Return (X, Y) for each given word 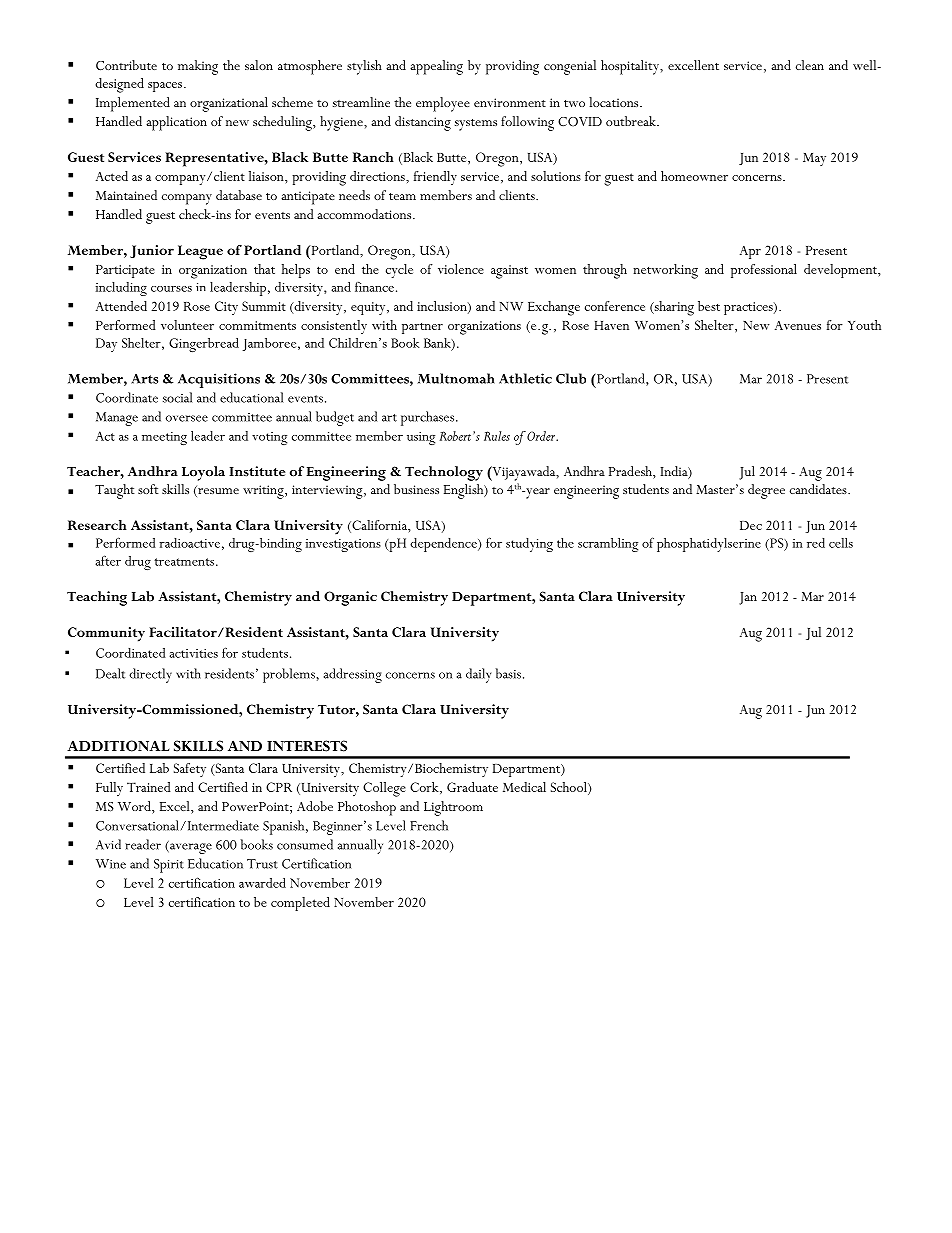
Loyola (203, 473)
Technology (444, 473)
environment (510, 102)
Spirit (169, 866)
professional (764, 271)
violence (461, 269)
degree (766, 491)
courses (171, 289)
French (429, 825)
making (198, 67)
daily (478, 675)
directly (150, 675)
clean (810, 65)
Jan (748, 598)
